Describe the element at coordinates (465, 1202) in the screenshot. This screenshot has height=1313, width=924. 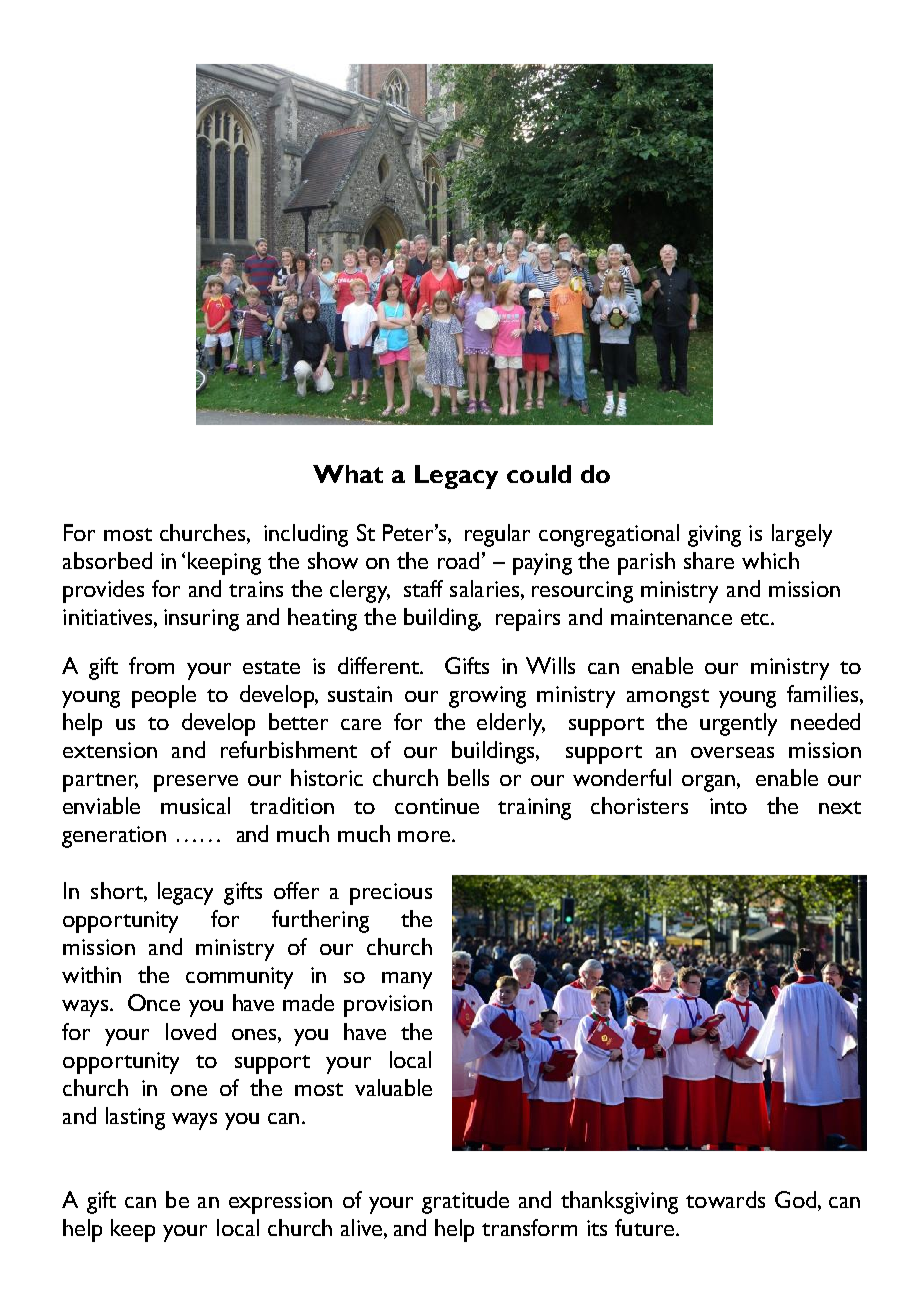
I see `gratitude` at that location.
